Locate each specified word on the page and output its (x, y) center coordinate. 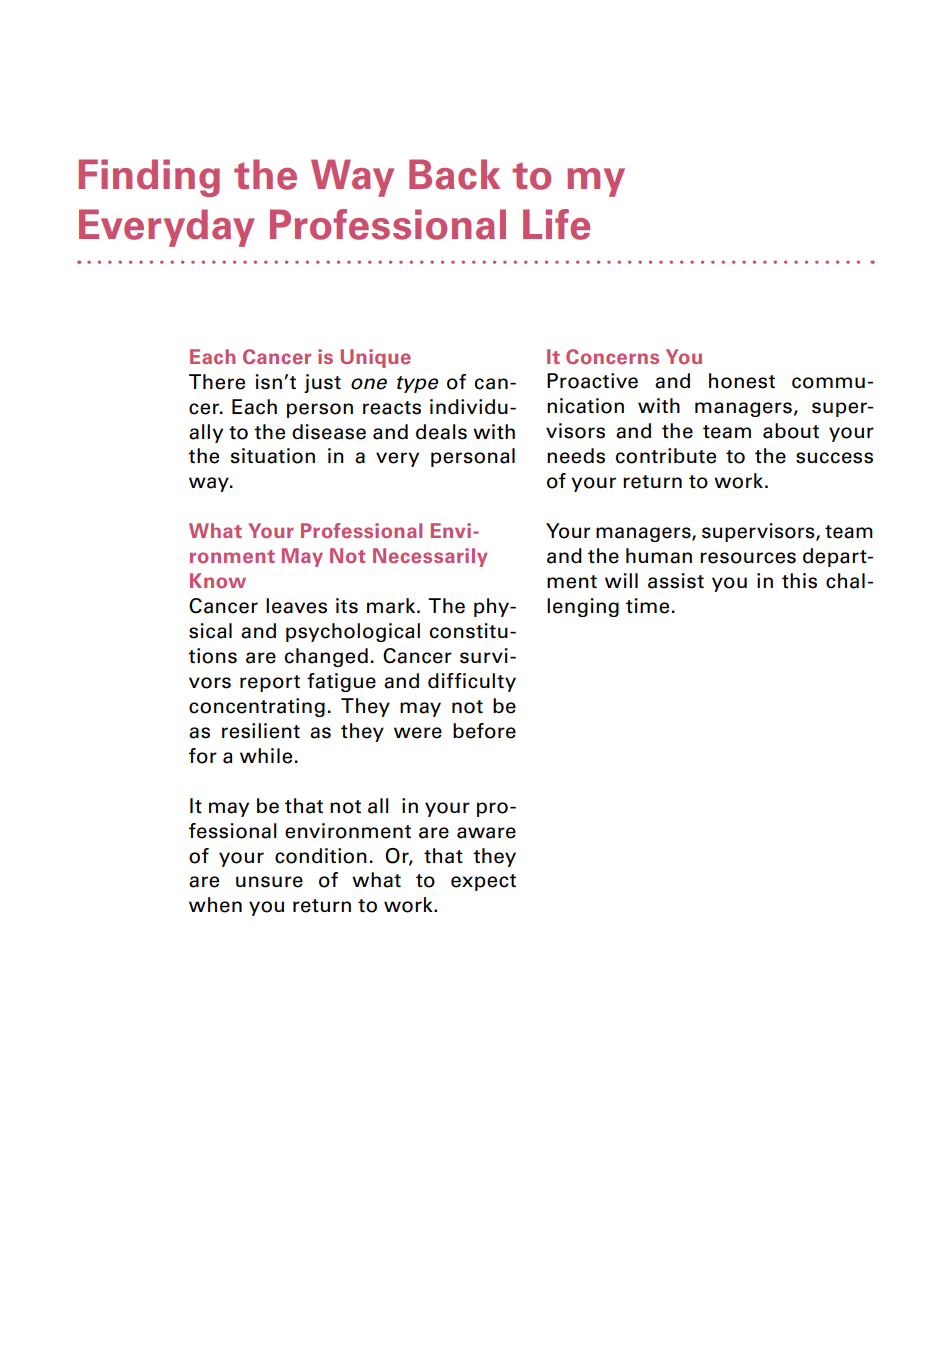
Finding (149, 178)
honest (742, 381)
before (484, 731)
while (266, 756)
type (417, 384)
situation (273, 456)
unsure (269, 882)
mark (392, 606)
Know (218, 580)
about (791, 431)
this (799, 581)
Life (556, 224)
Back (454, 174)
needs (576, 456)
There (217, 382)
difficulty (472, 682)
